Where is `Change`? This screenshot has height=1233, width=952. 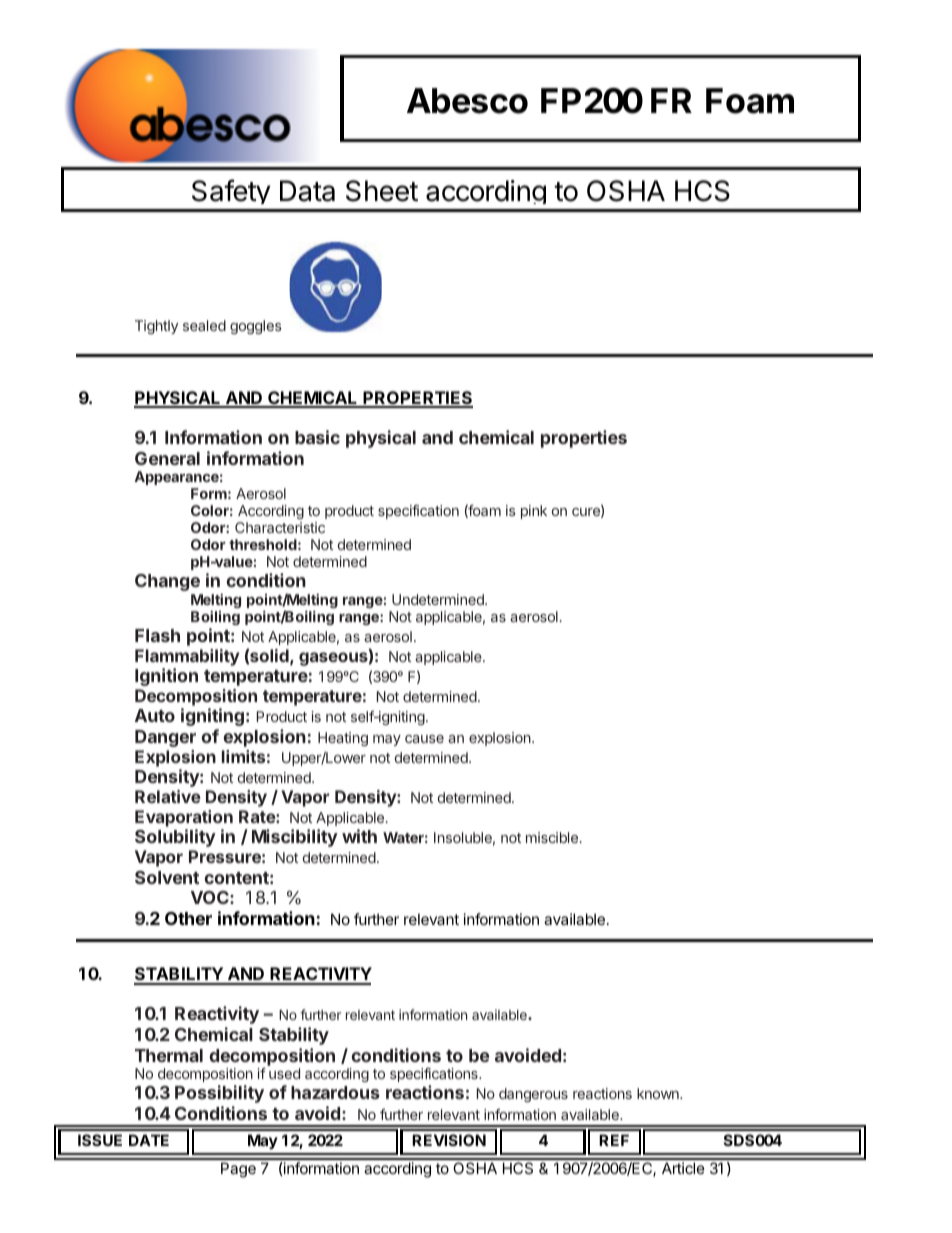 Change is located at coordinates (167, 582).
